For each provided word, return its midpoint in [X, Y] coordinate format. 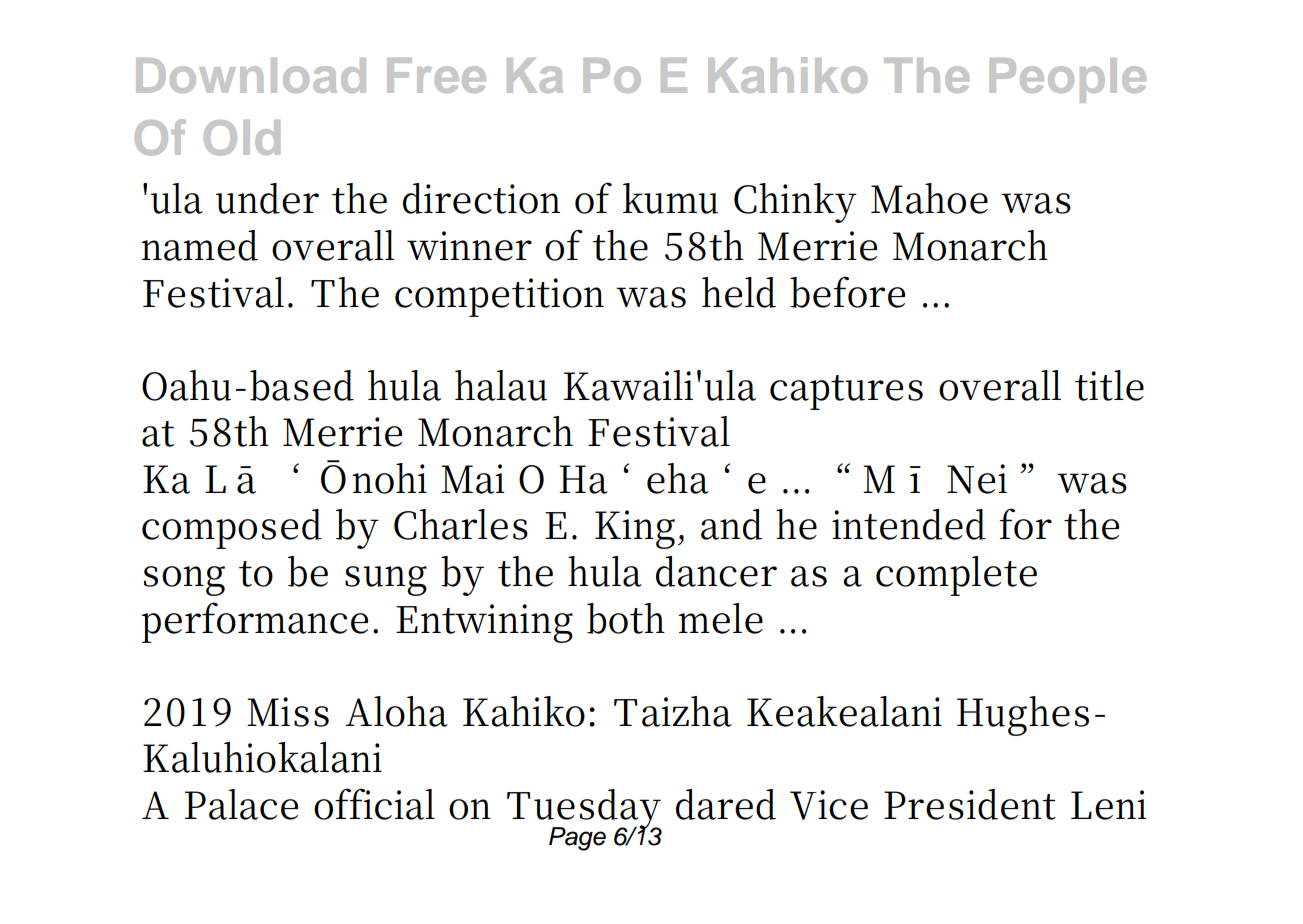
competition [499, 297]
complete [956, 576]
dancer [716, 571]
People [1068, 80]
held [739, 292]
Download [251, 75]
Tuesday [584, 810]
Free [436, 75]
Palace [241, 804]
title [1109, 385]
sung [386, 581]
